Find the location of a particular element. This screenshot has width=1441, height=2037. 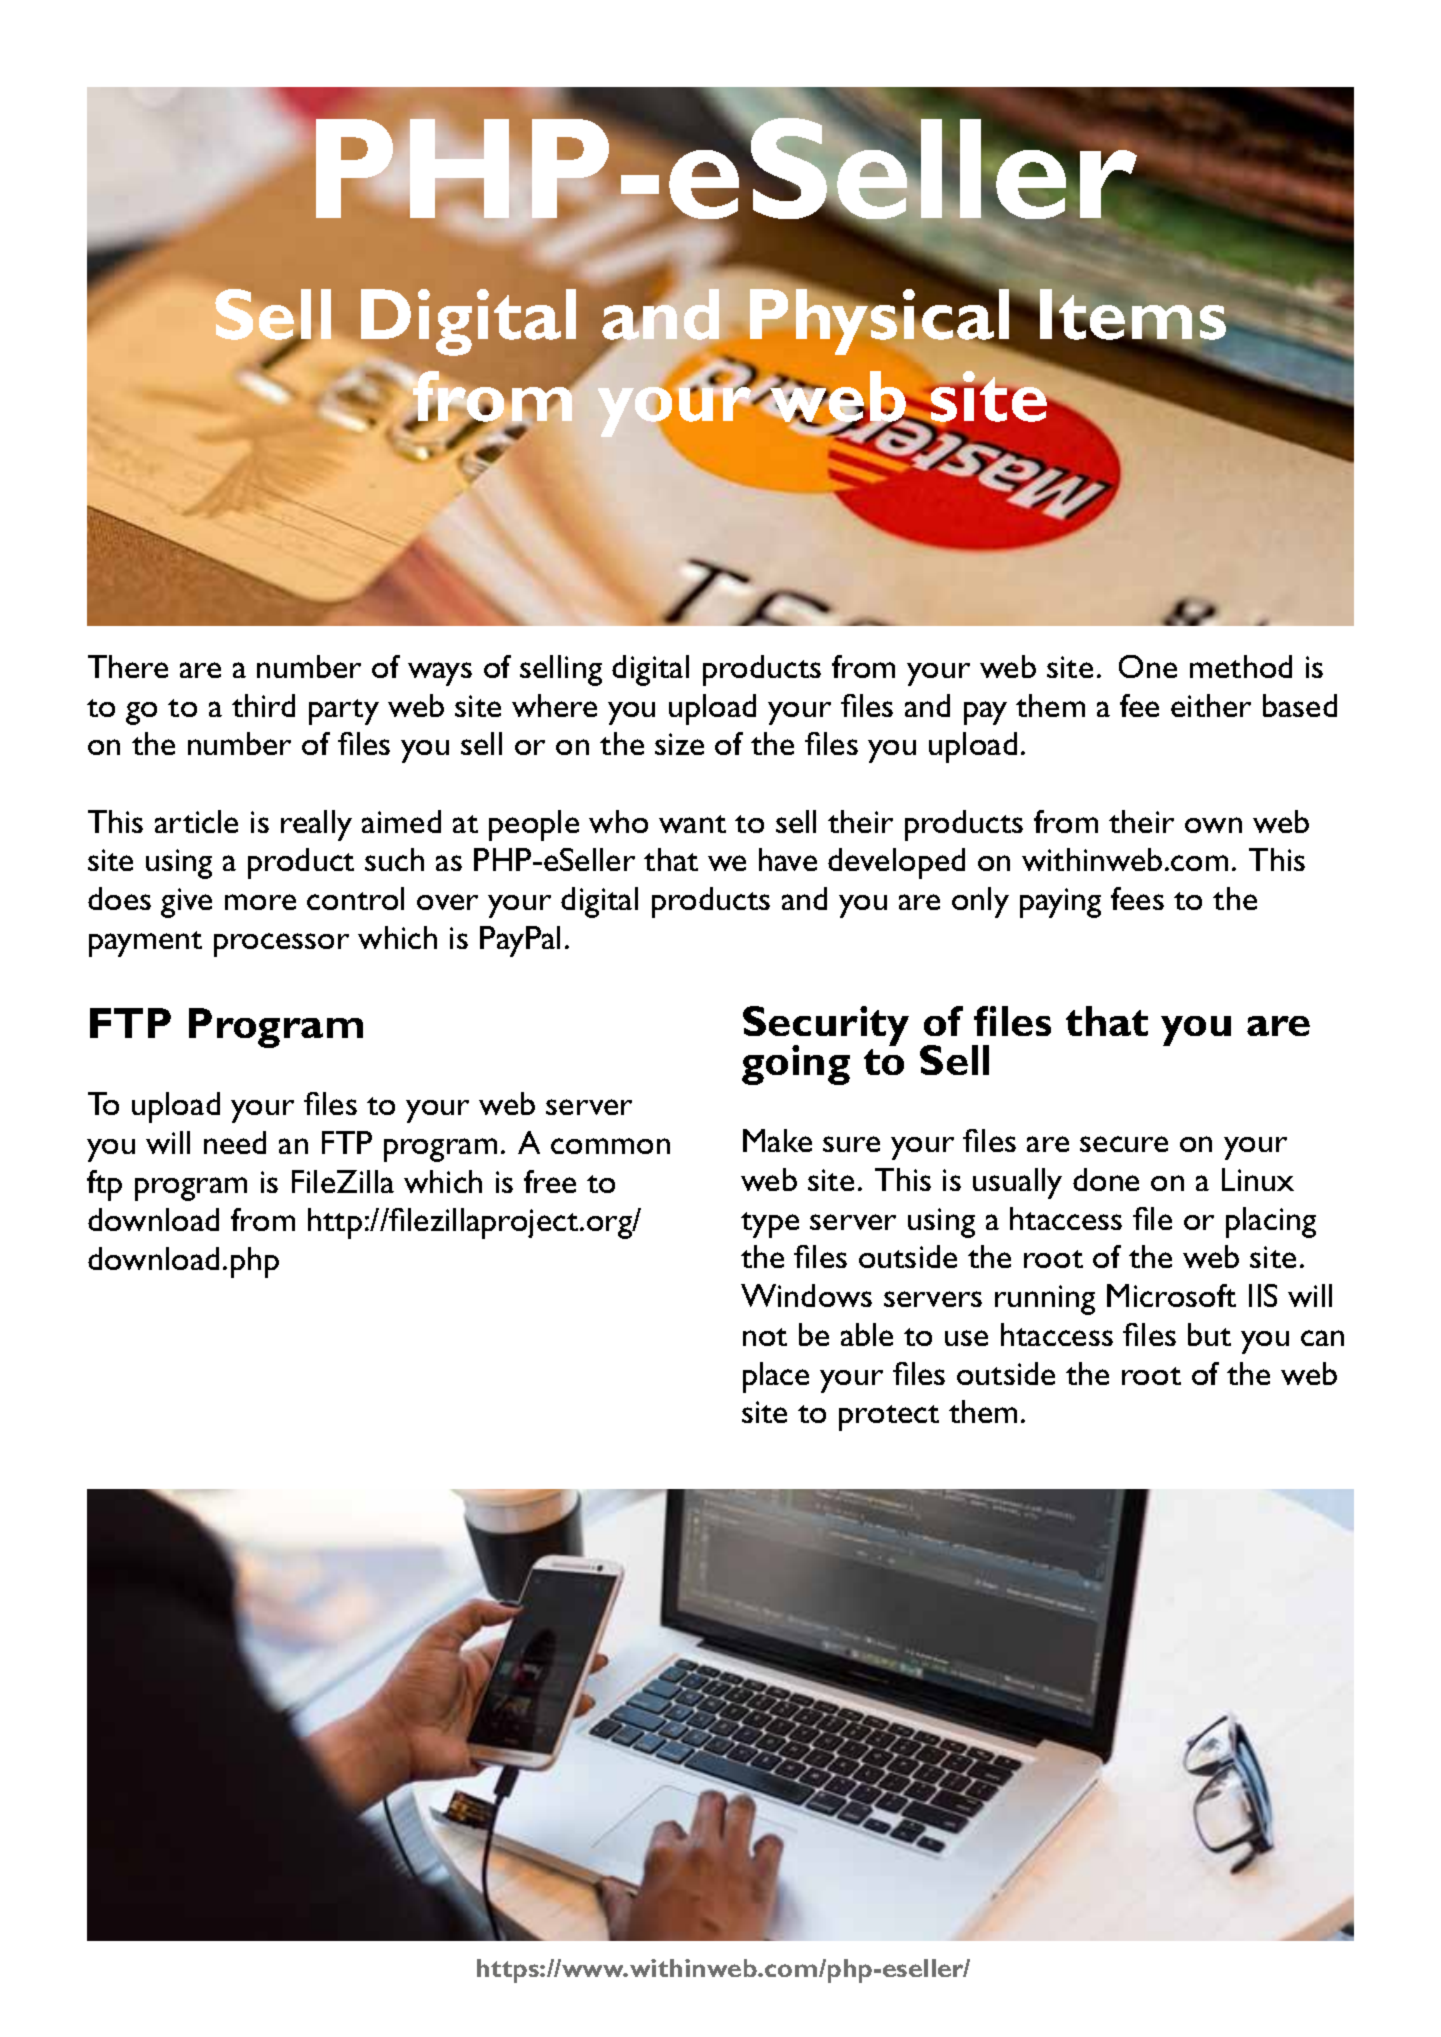

Make is located at coordinates (777, 1140).
